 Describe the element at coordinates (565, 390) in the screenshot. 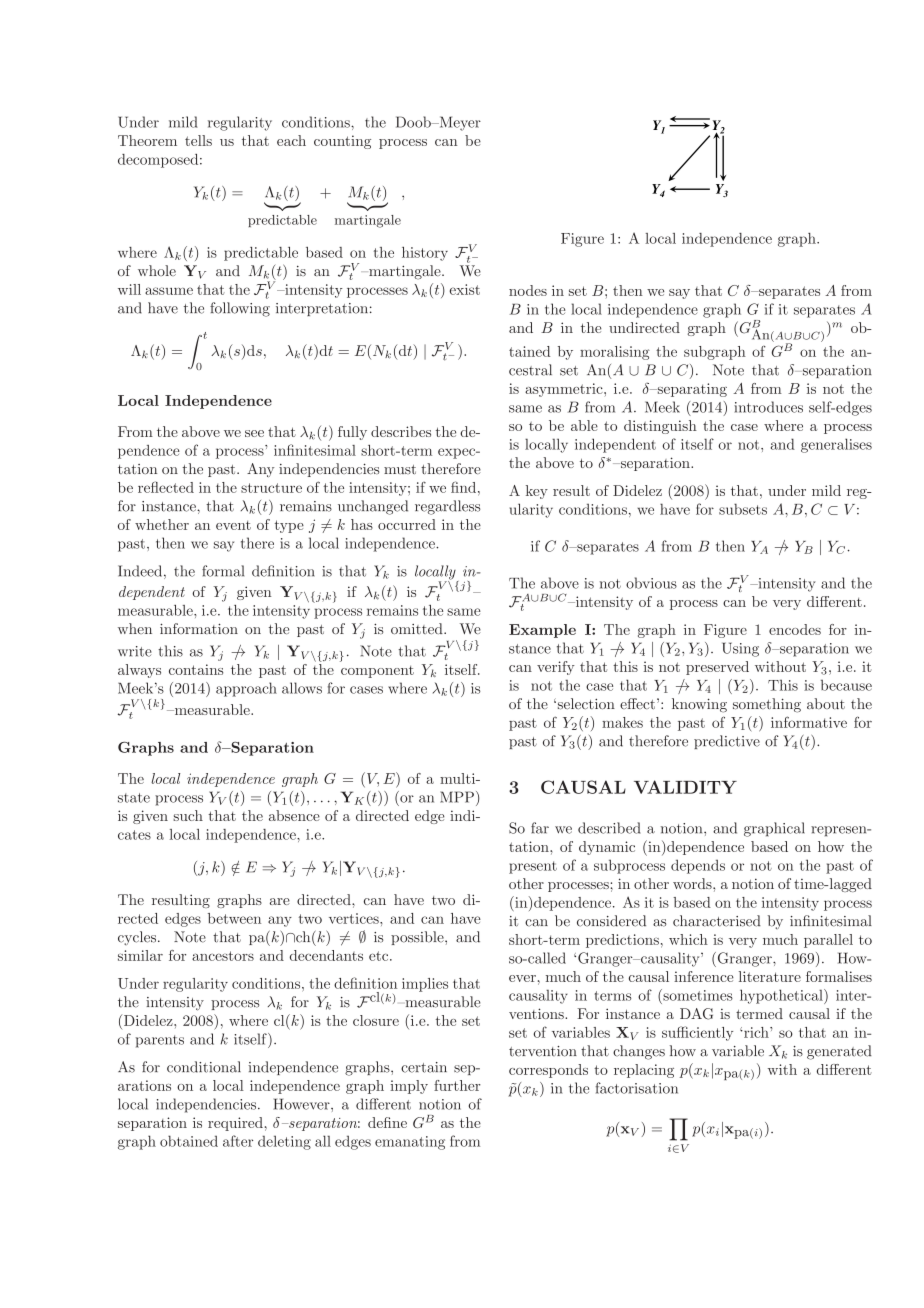

I see `asymmetric` at that location.
